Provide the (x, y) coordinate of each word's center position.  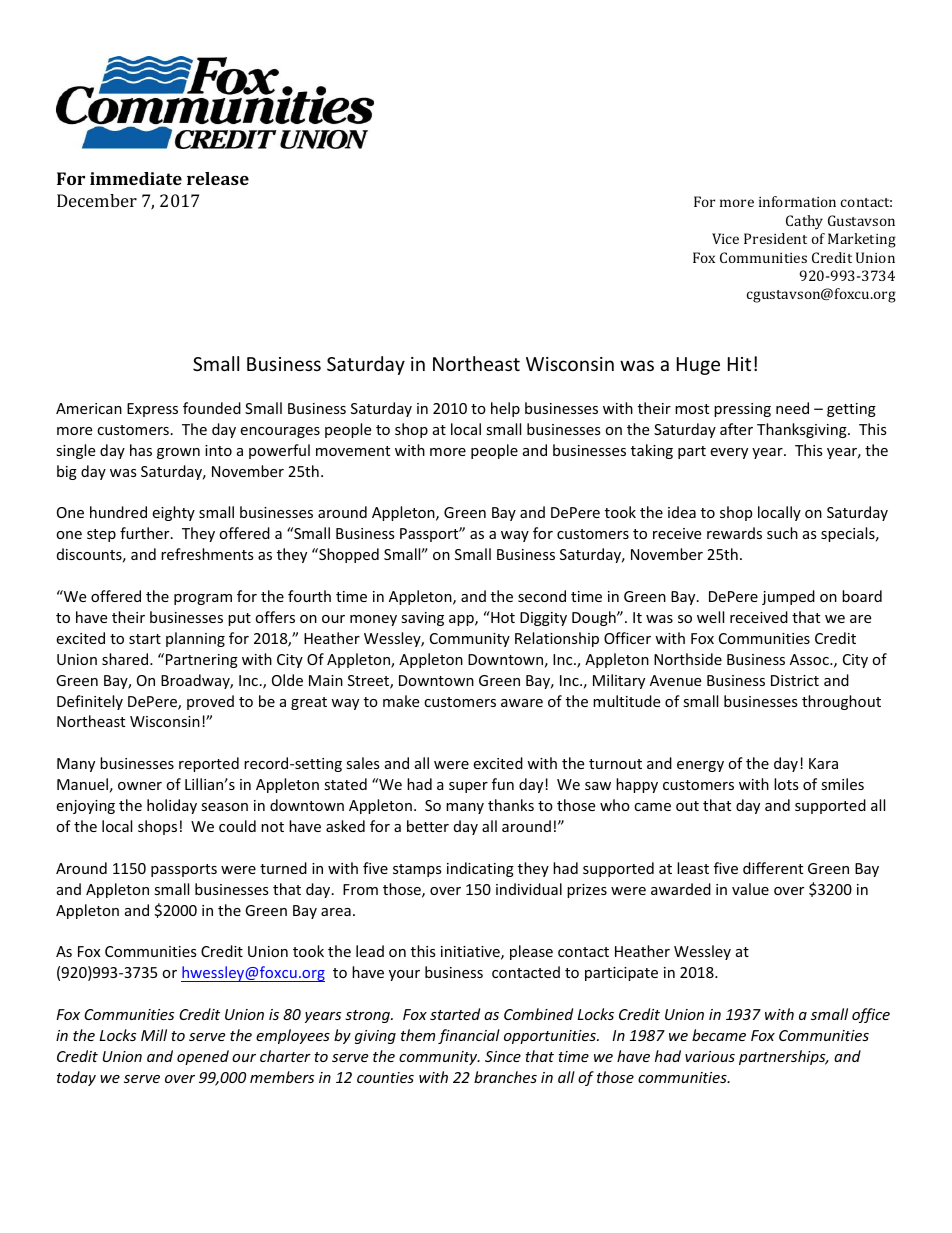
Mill (154, 1035)
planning (195, 639)
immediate (136, 178)
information (797, 201)
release (218, 178)
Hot (502, 617)
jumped (788, 597)
